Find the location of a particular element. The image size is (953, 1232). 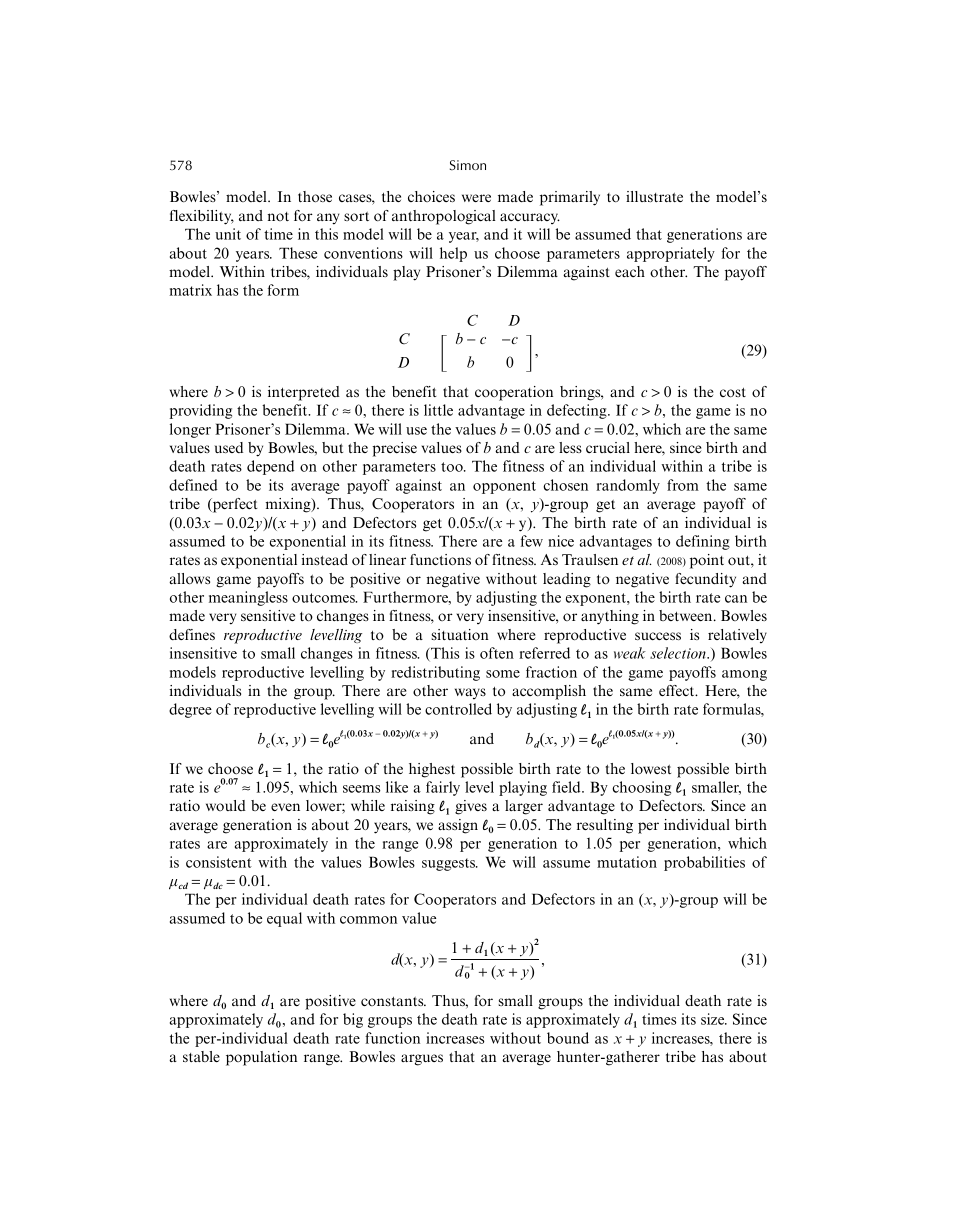

degree is located at coordinates (190, 710).
